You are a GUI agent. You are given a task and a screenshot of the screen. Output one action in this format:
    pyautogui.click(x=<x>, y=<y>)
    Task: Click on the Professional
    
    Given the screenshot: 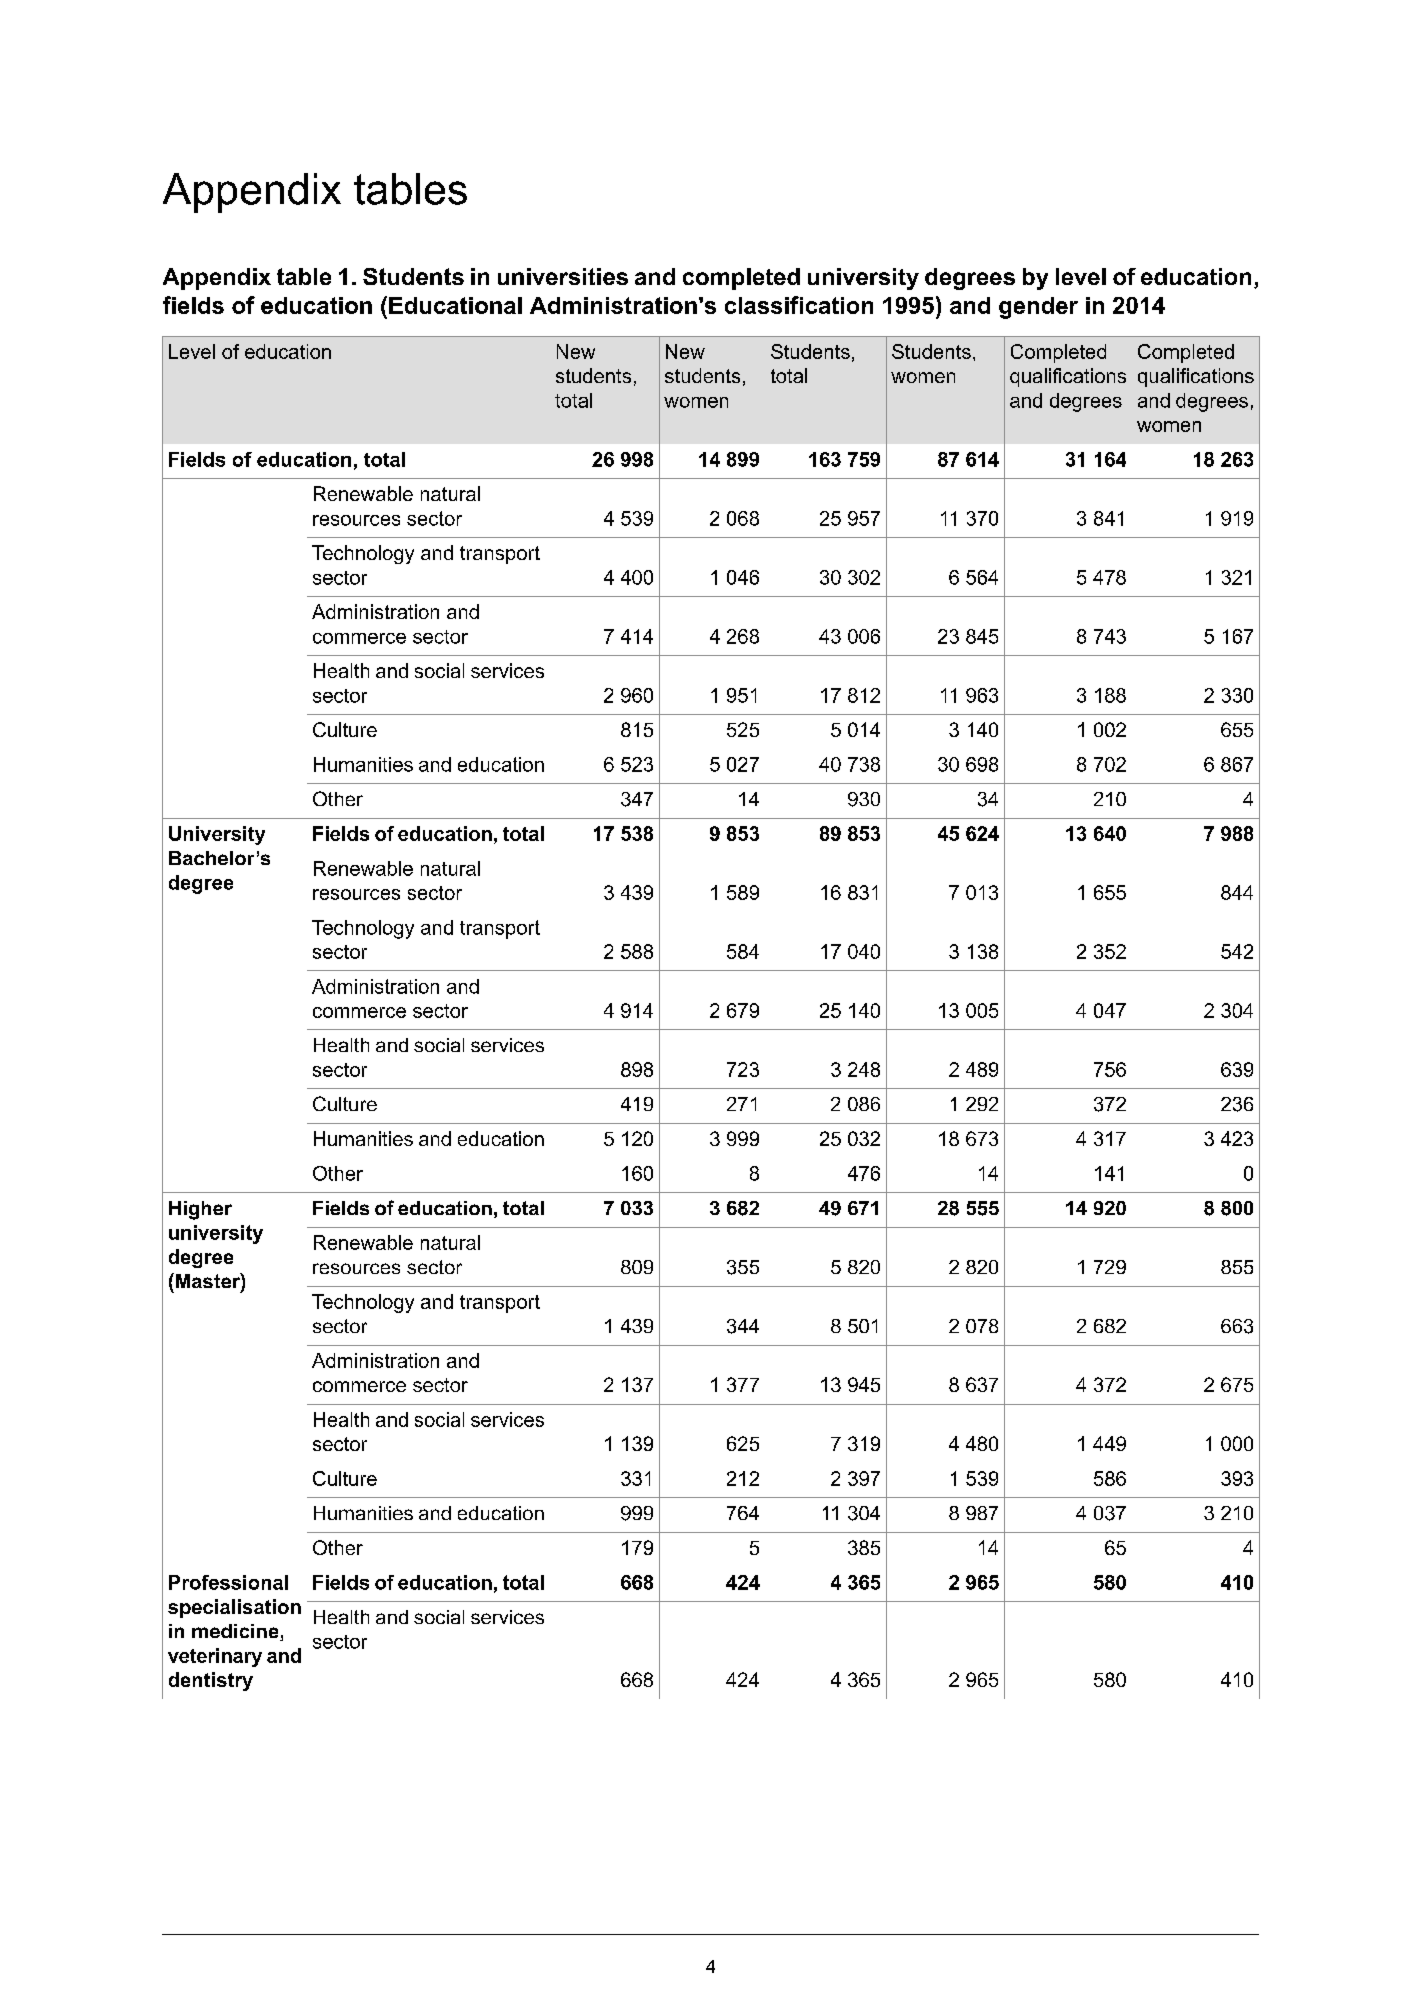 What is the action you would take?
    pyautogui.click(x=228, y=1582)
